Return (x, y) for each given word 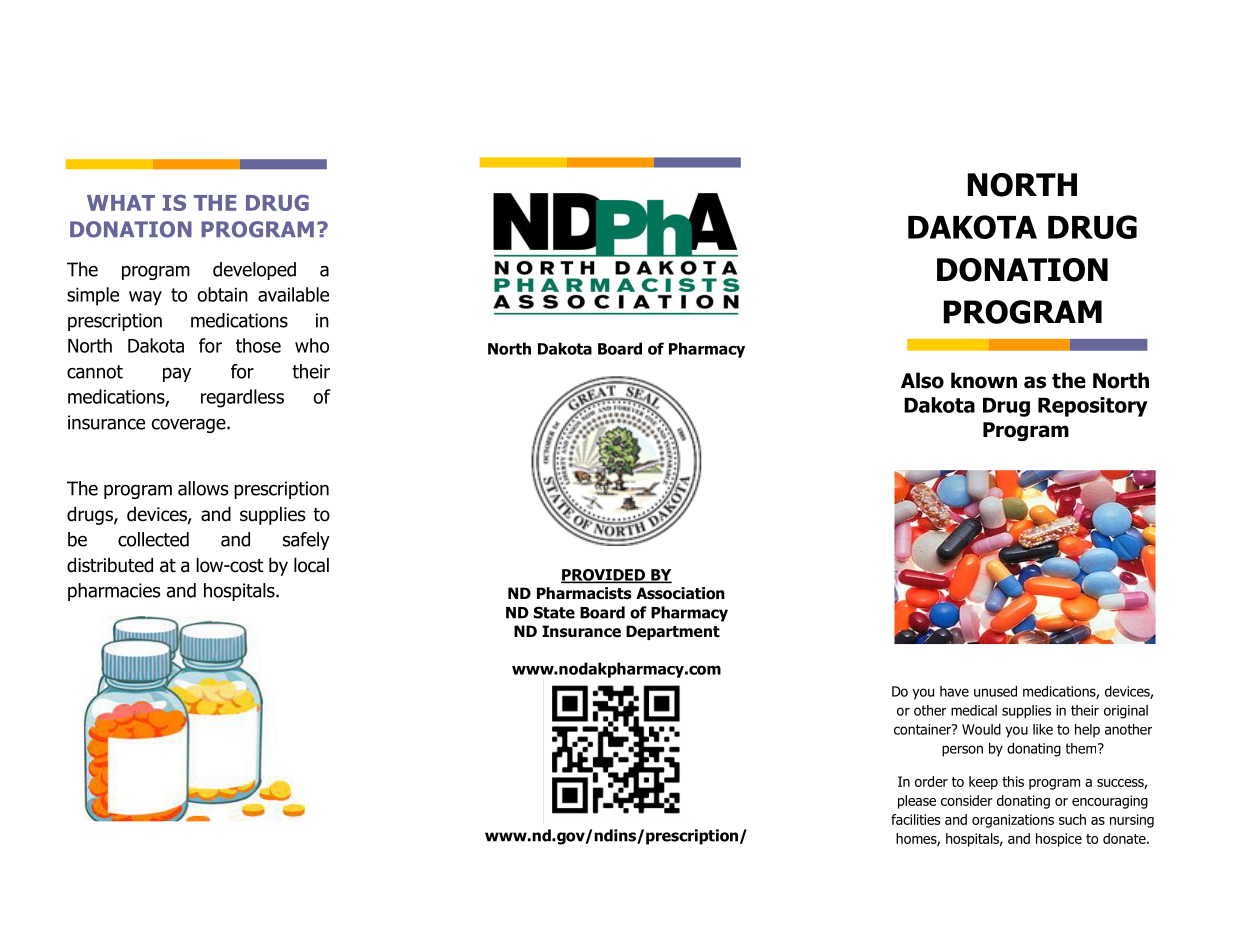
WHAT (121, 203)
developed (254, 271)
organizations (1013, 821)
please (917, 802)
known (984, 380)
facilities (915, 819)
